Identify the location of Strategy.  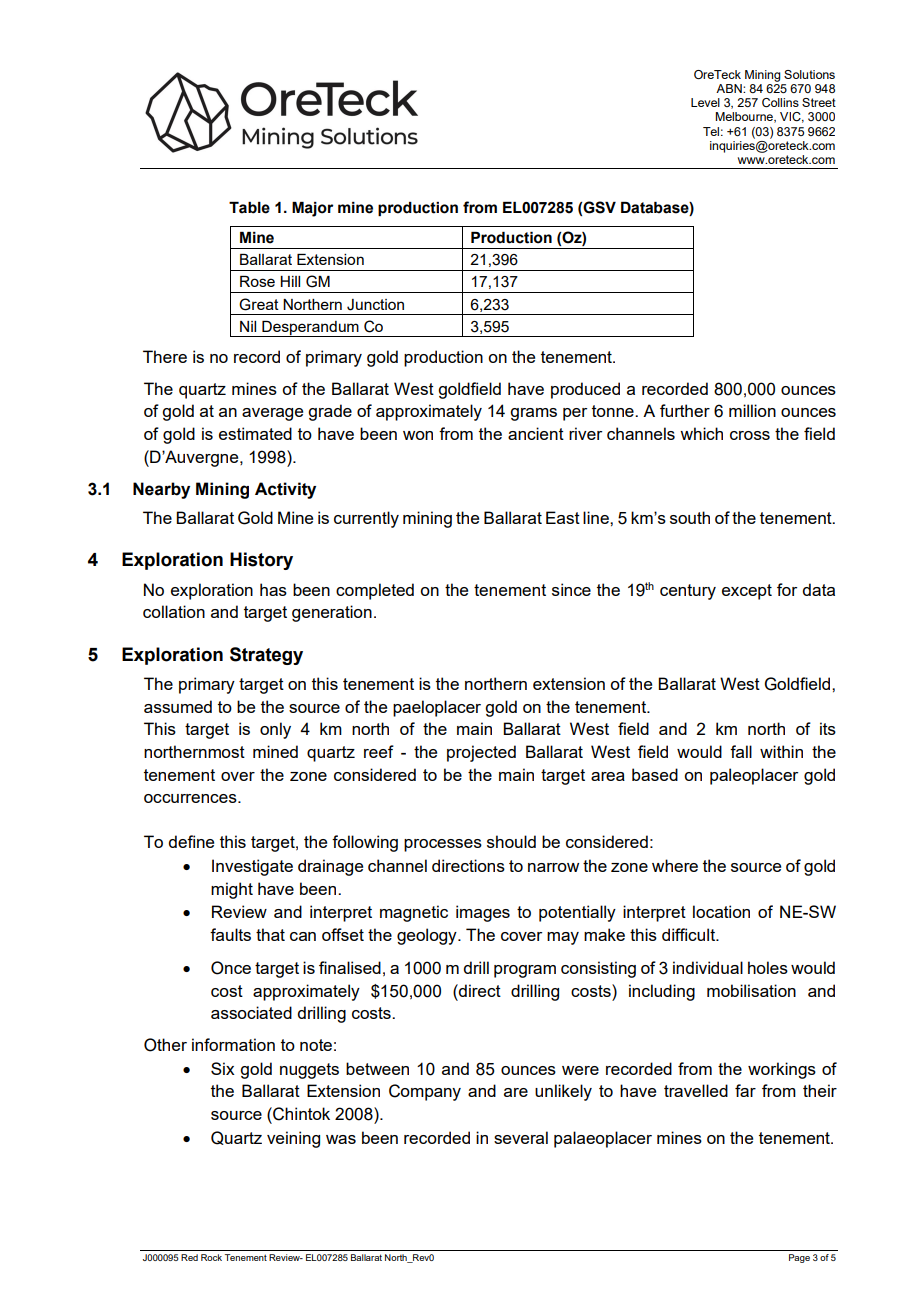
(266, 656).
